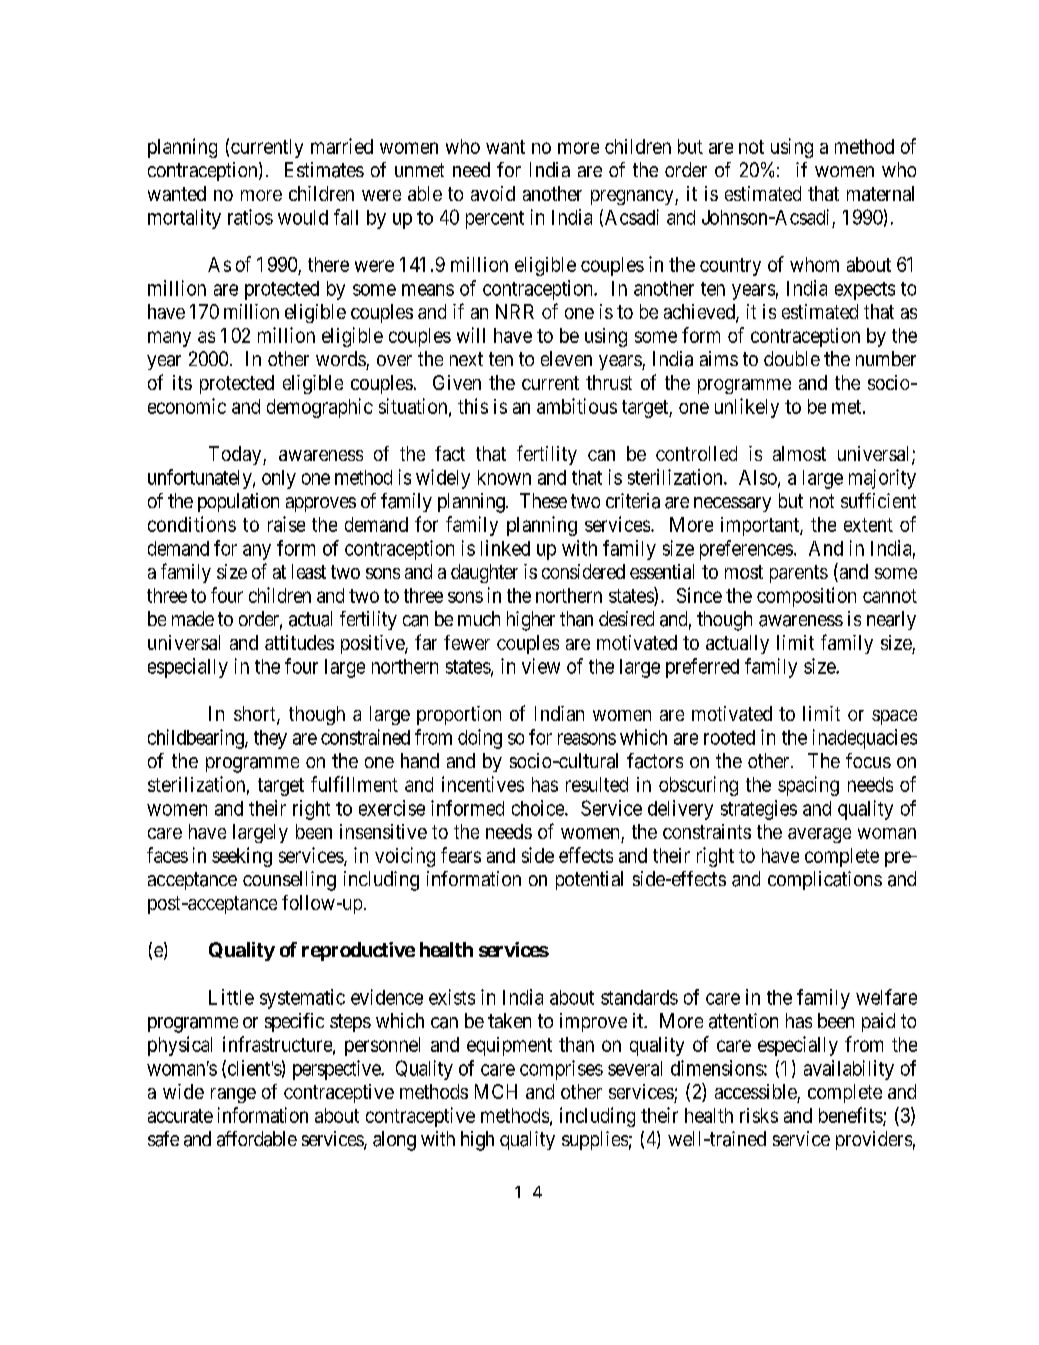  I want to click on attitudes, so click(299, 642).
